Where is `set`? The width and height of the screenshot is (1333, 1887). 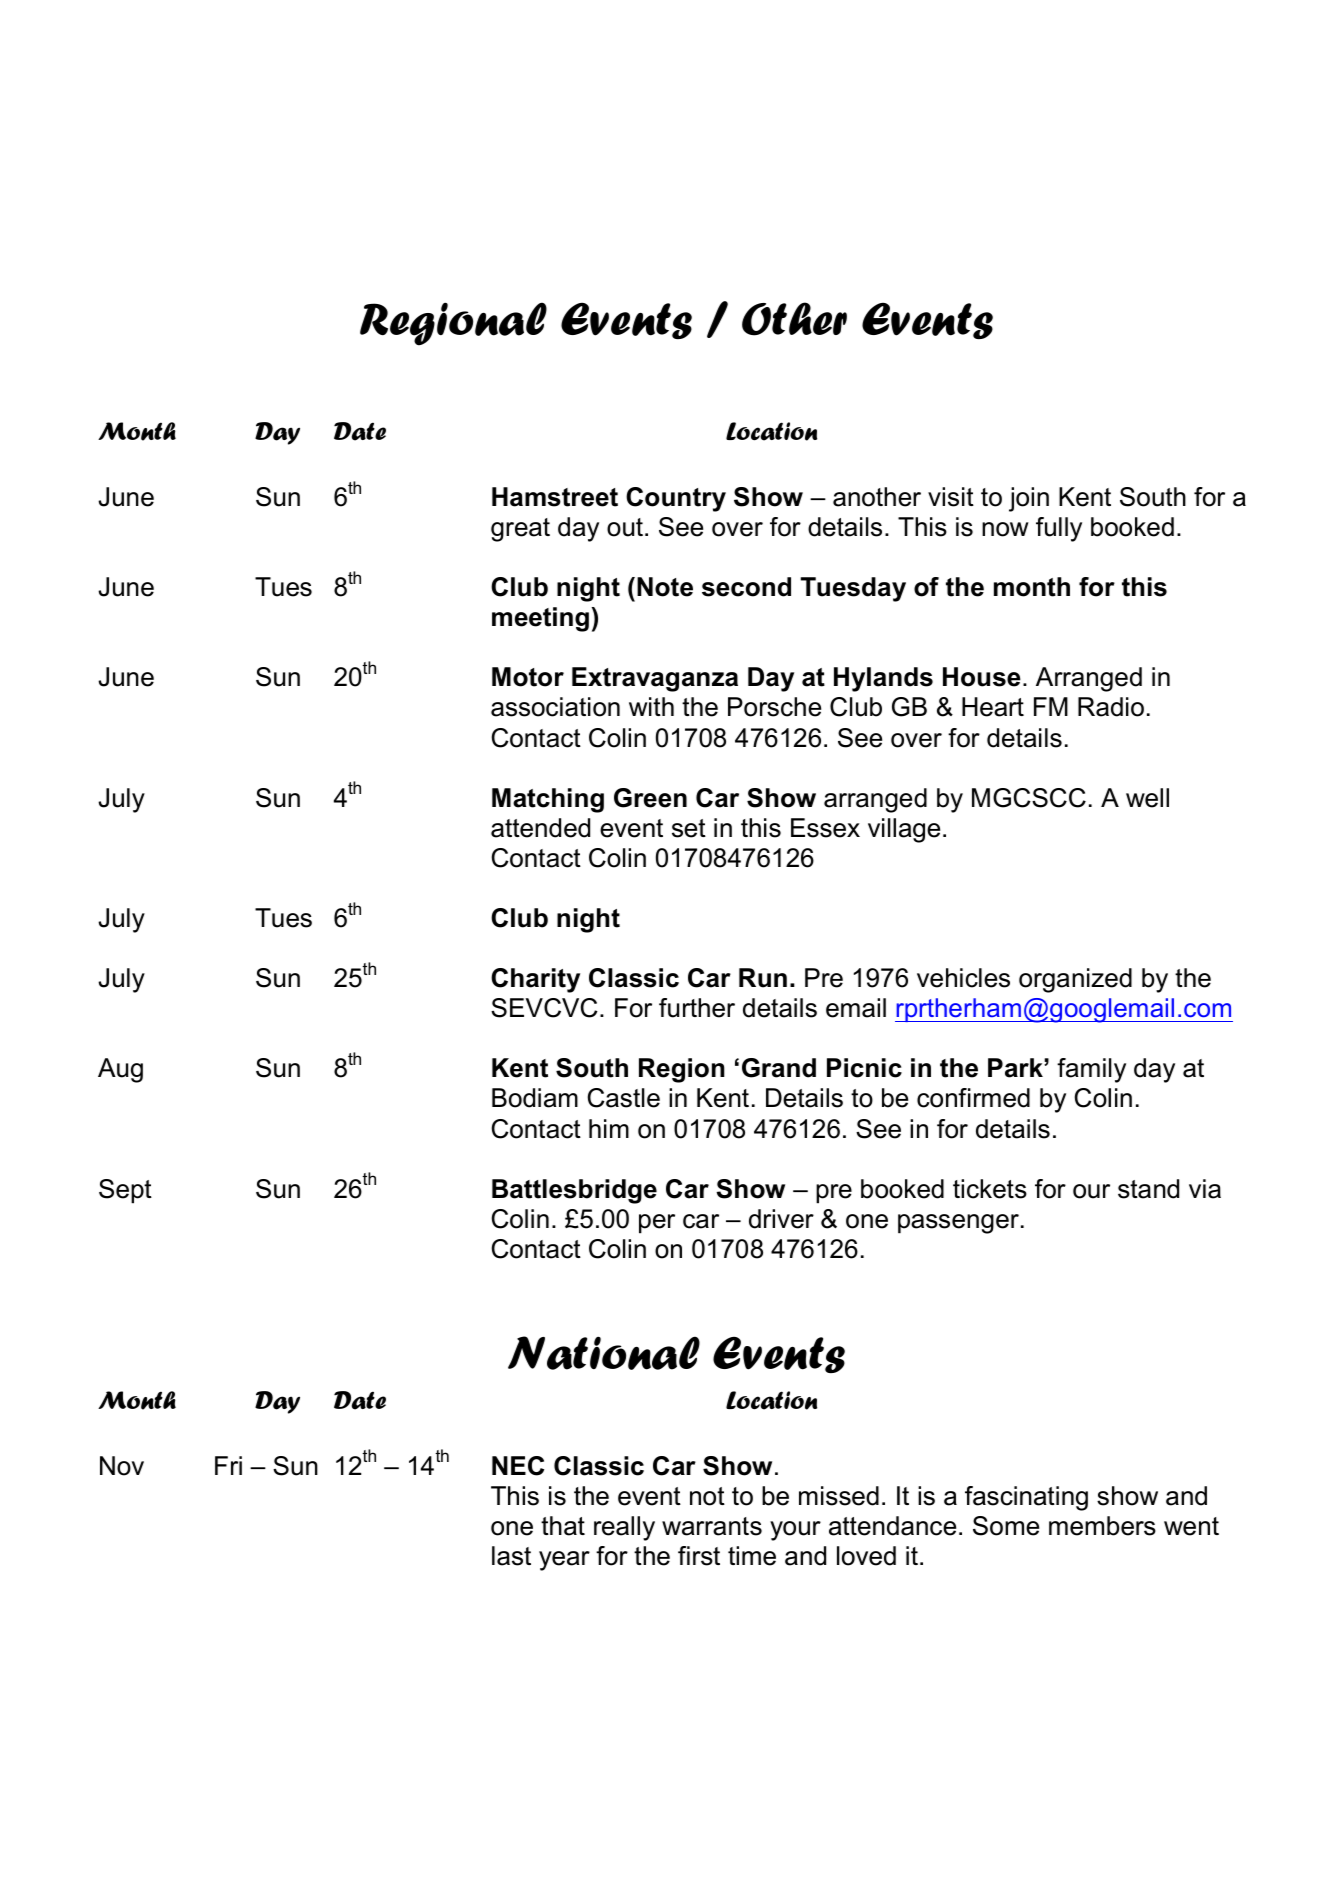 set is located at coordinates (689, 828).
